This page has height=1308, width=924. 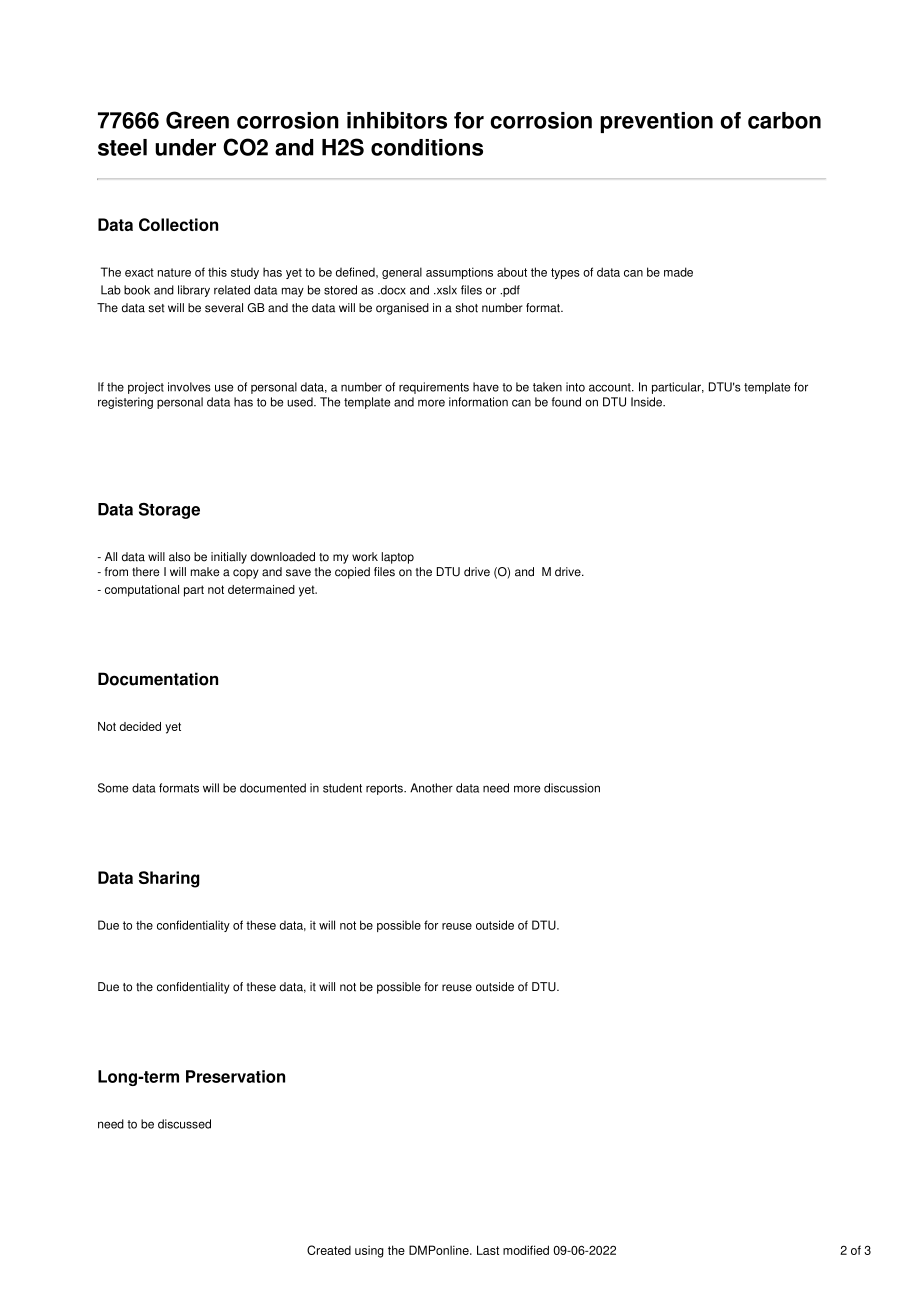 What do you see at coordinates (572, 788) in the page?
I see `discussion` at bounding box center [572, 788].
